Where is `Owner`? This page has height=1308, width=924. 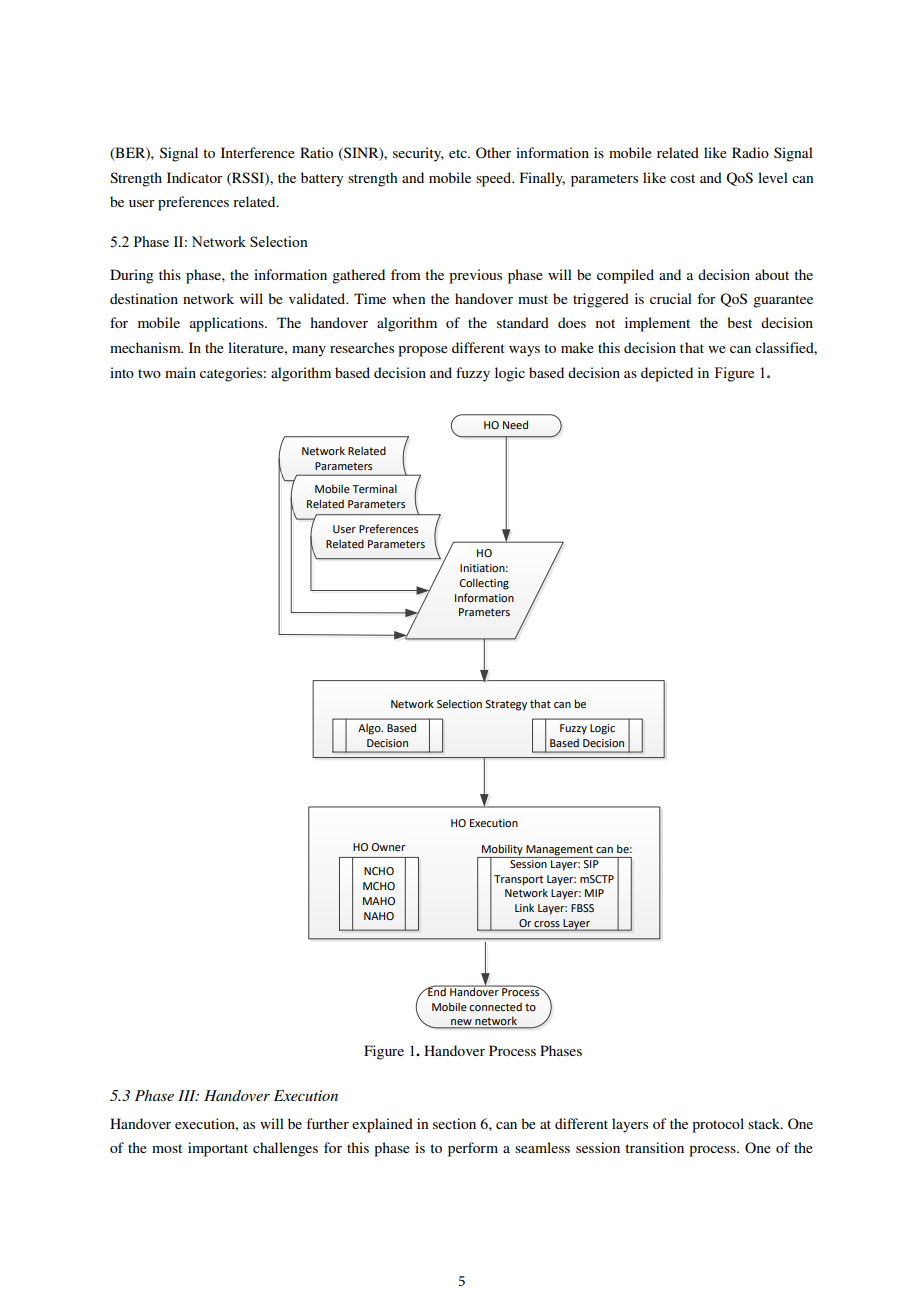 Owner is located at coordinates (388, 847).
